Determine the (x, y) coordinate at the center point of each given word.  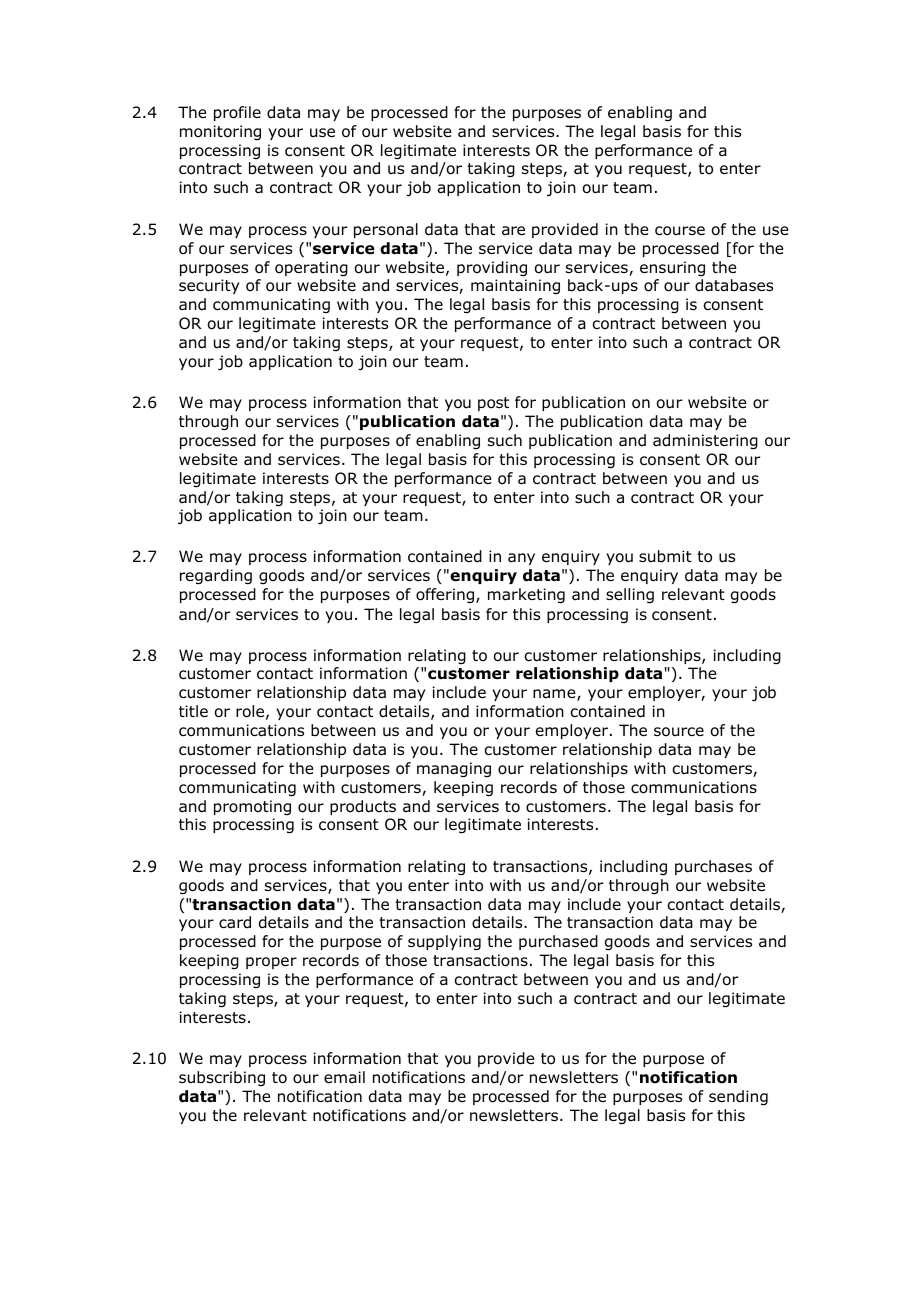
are (513, 231)
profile (237, 113)
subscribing (222, 1078)
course (680, 231)
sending (738, 1098)
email (344, 1077)
